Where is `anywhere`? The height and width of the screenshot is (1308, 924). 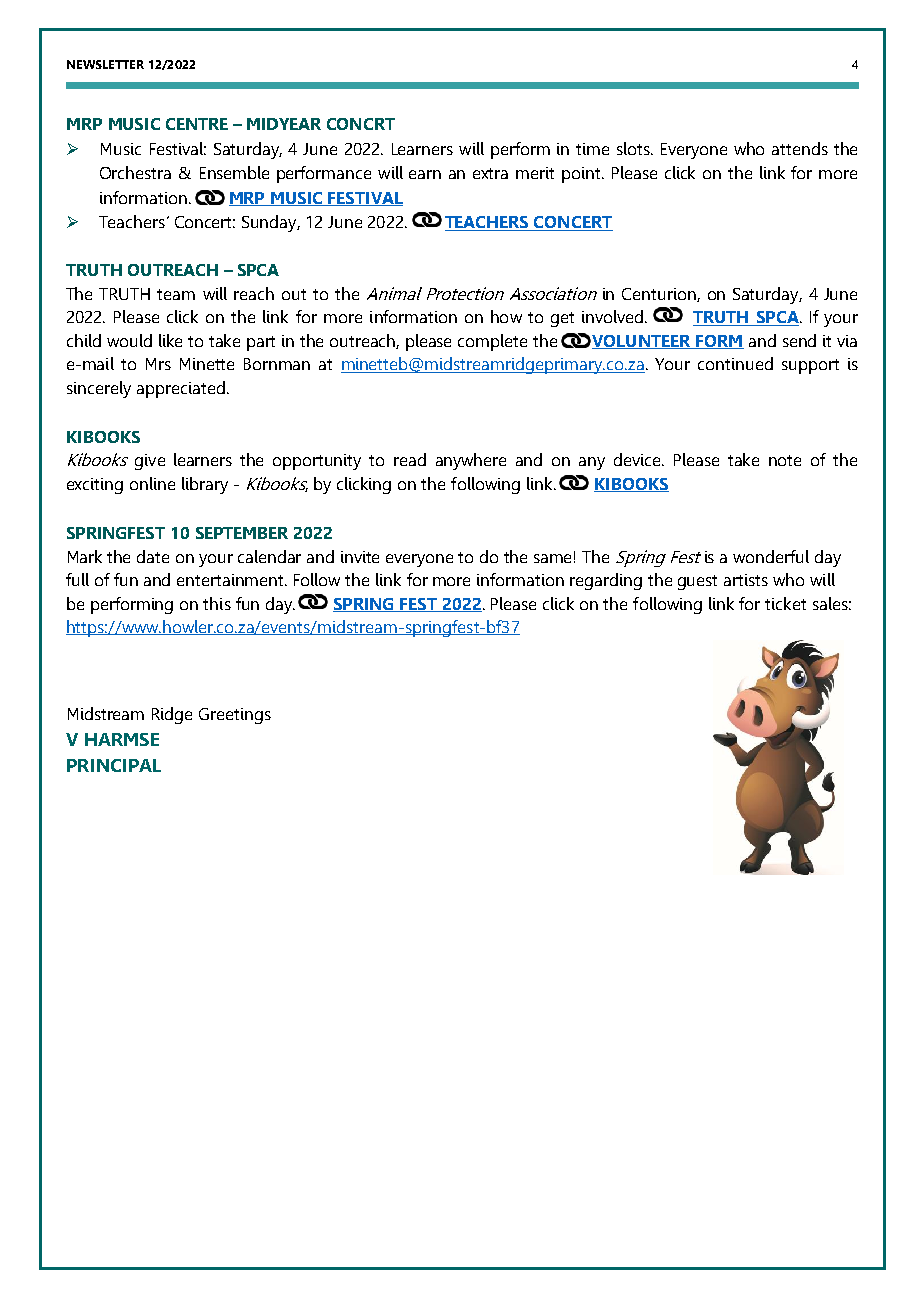 anywhere is located at coordinates (471, 461).
